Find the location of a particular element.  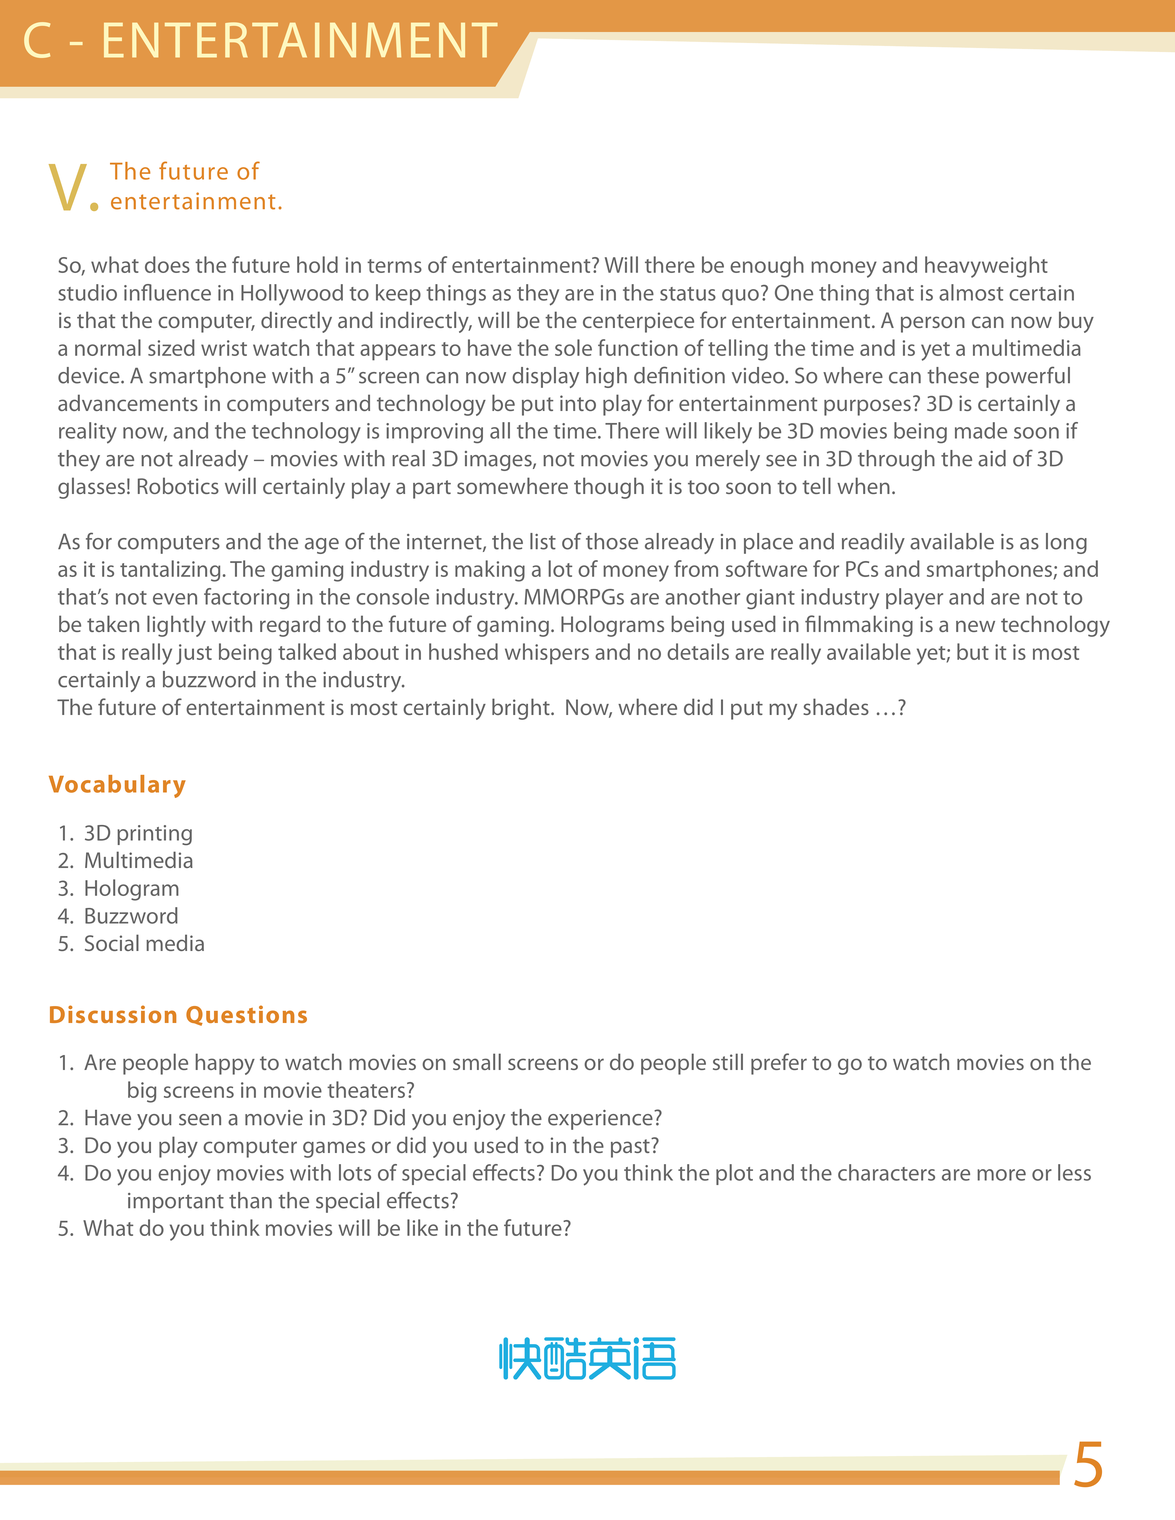

new is located at coordinates (975, 626).
